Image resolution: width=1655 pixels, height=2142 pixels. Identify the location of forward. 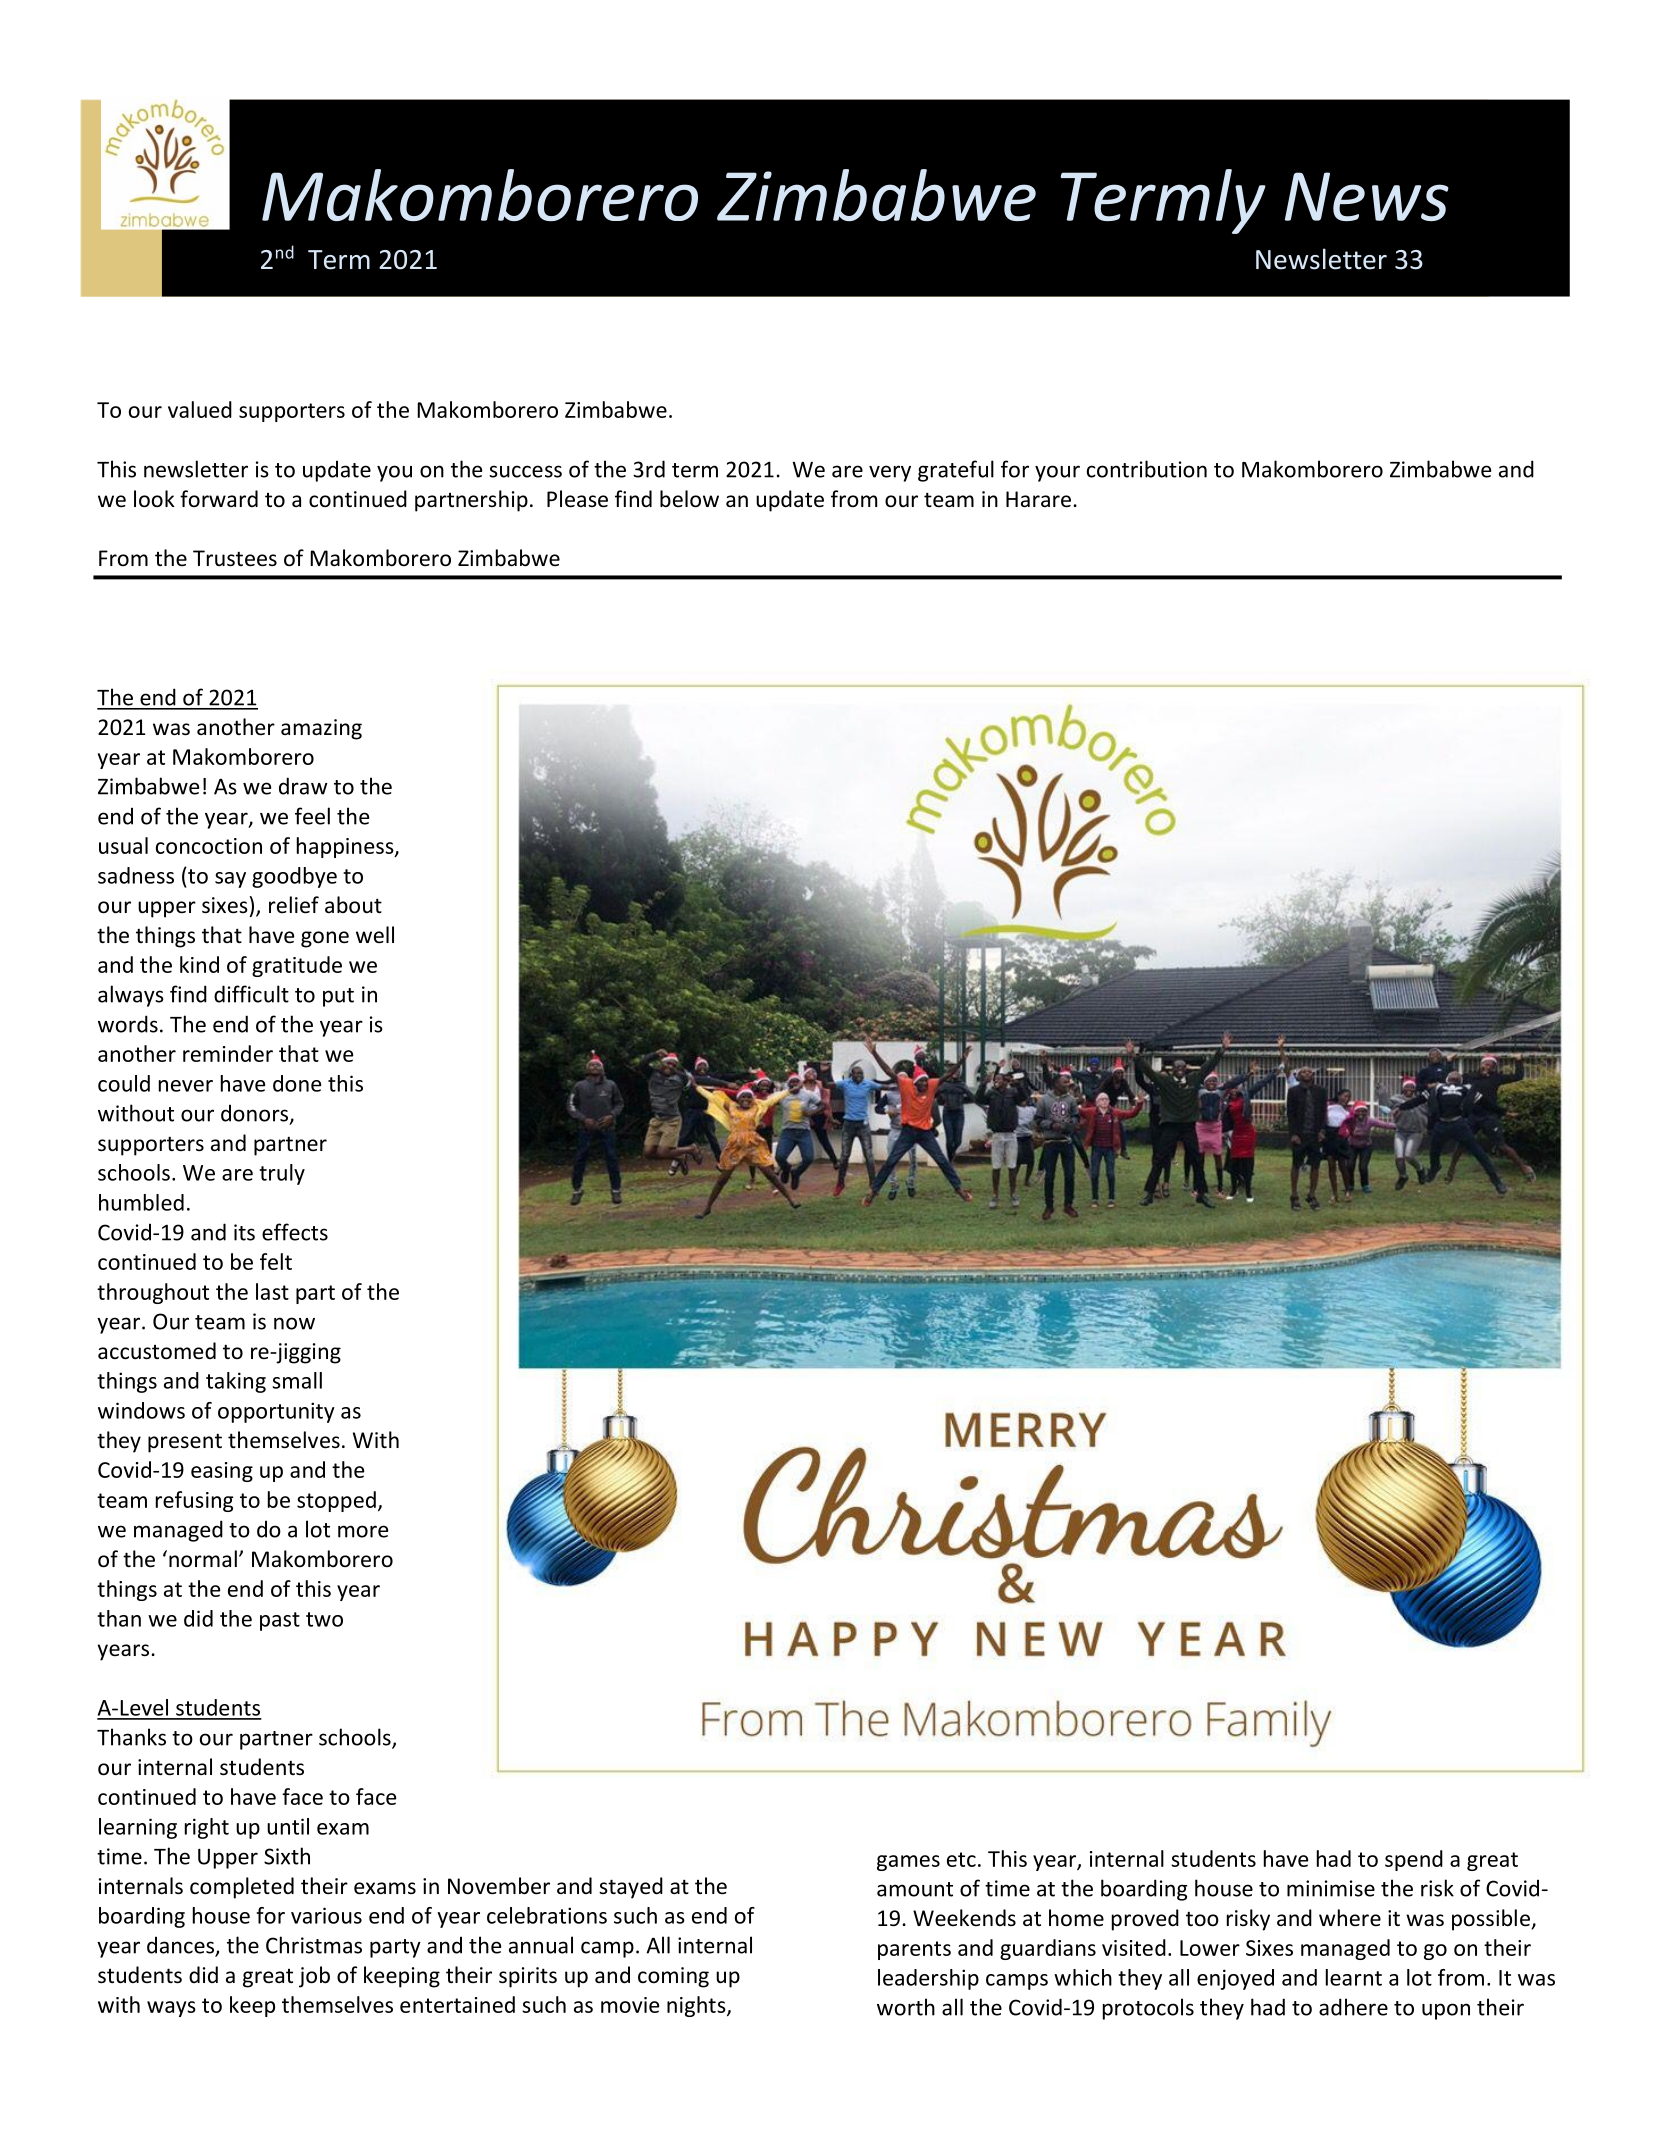
(219, 498).
